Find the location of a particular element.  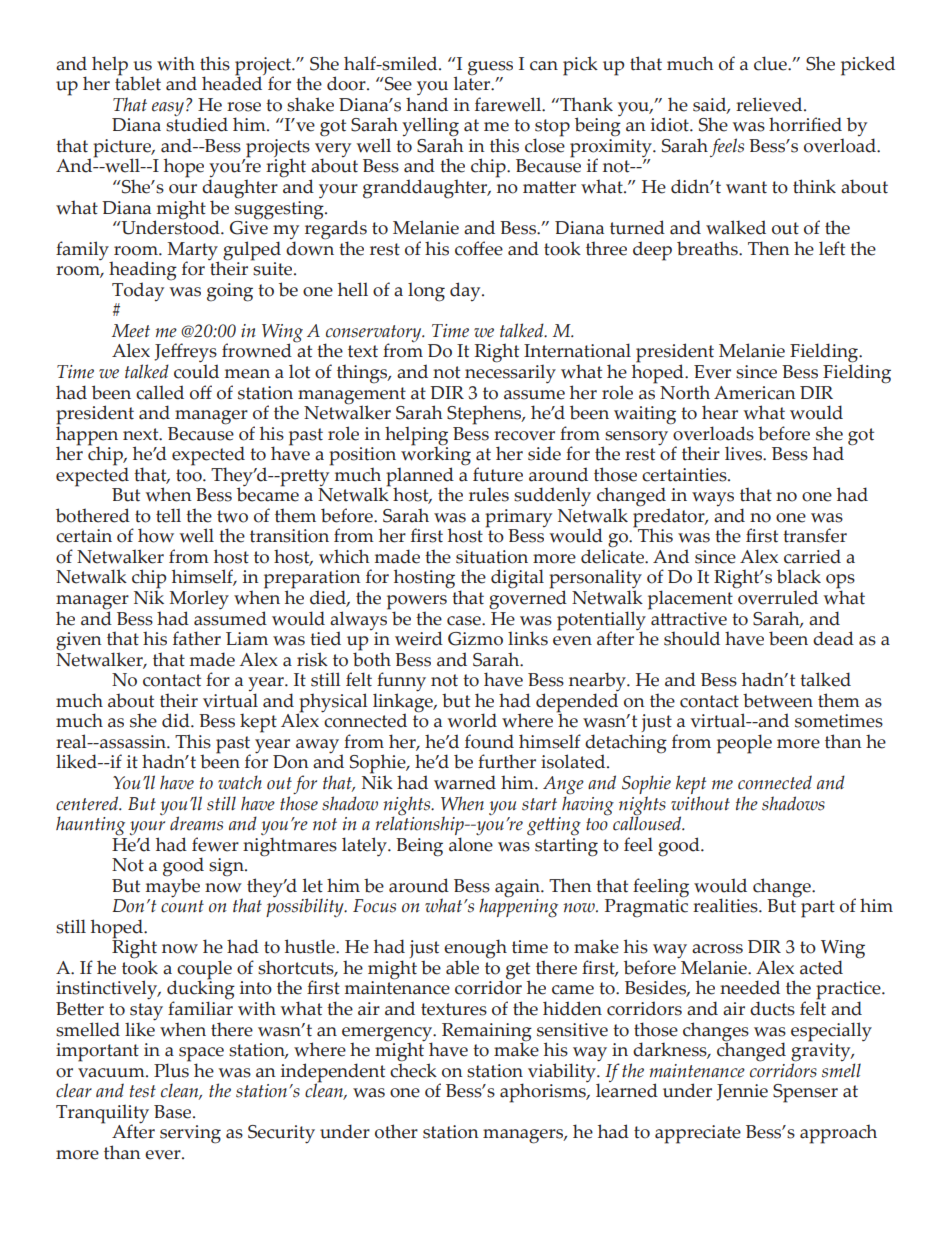

between is located at coordinates (778, 700).
